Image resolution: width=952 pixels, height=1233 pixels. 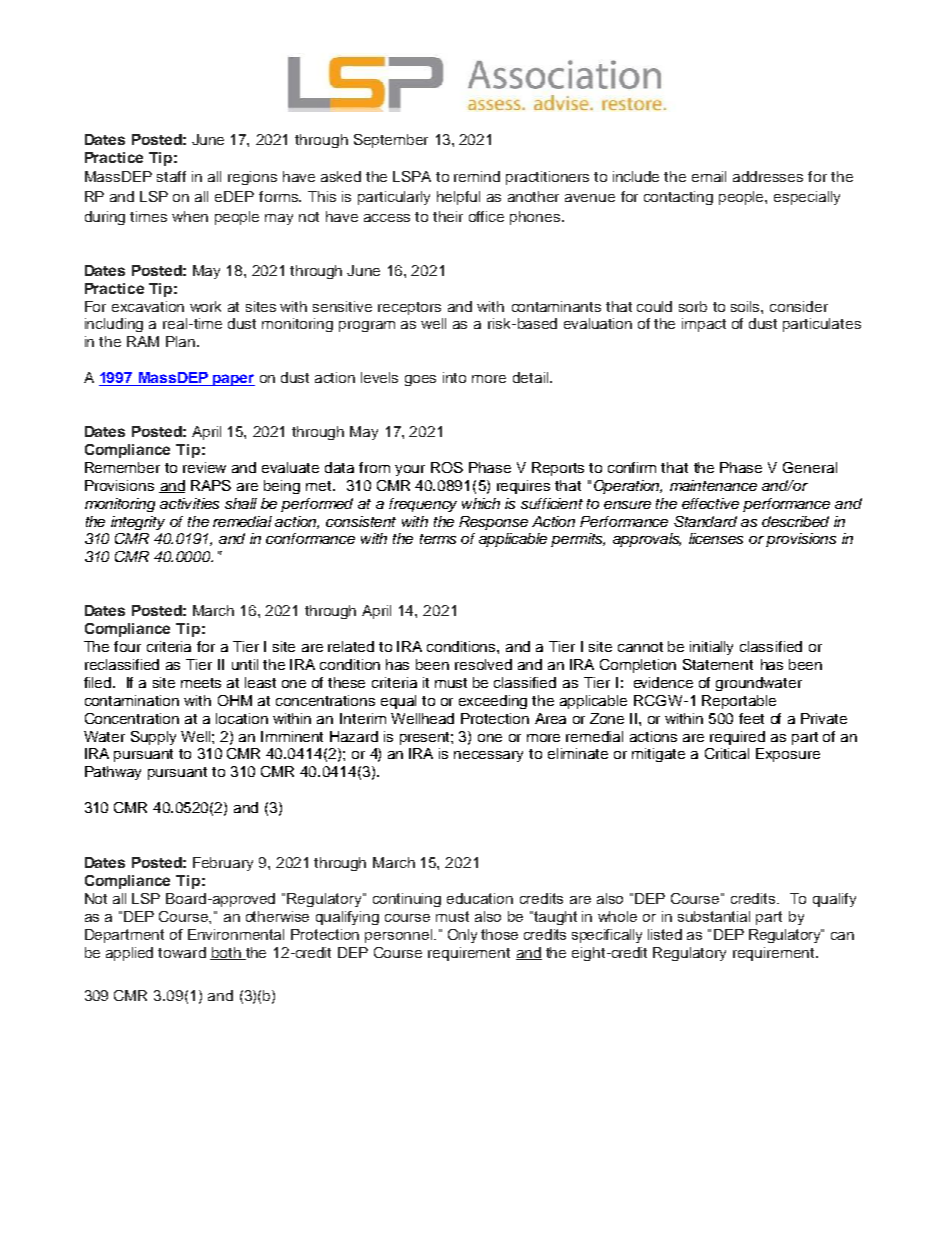 What do you see at coordinates (477, 176) in the page?
I see `remind` at bounding box center [477, 176].
